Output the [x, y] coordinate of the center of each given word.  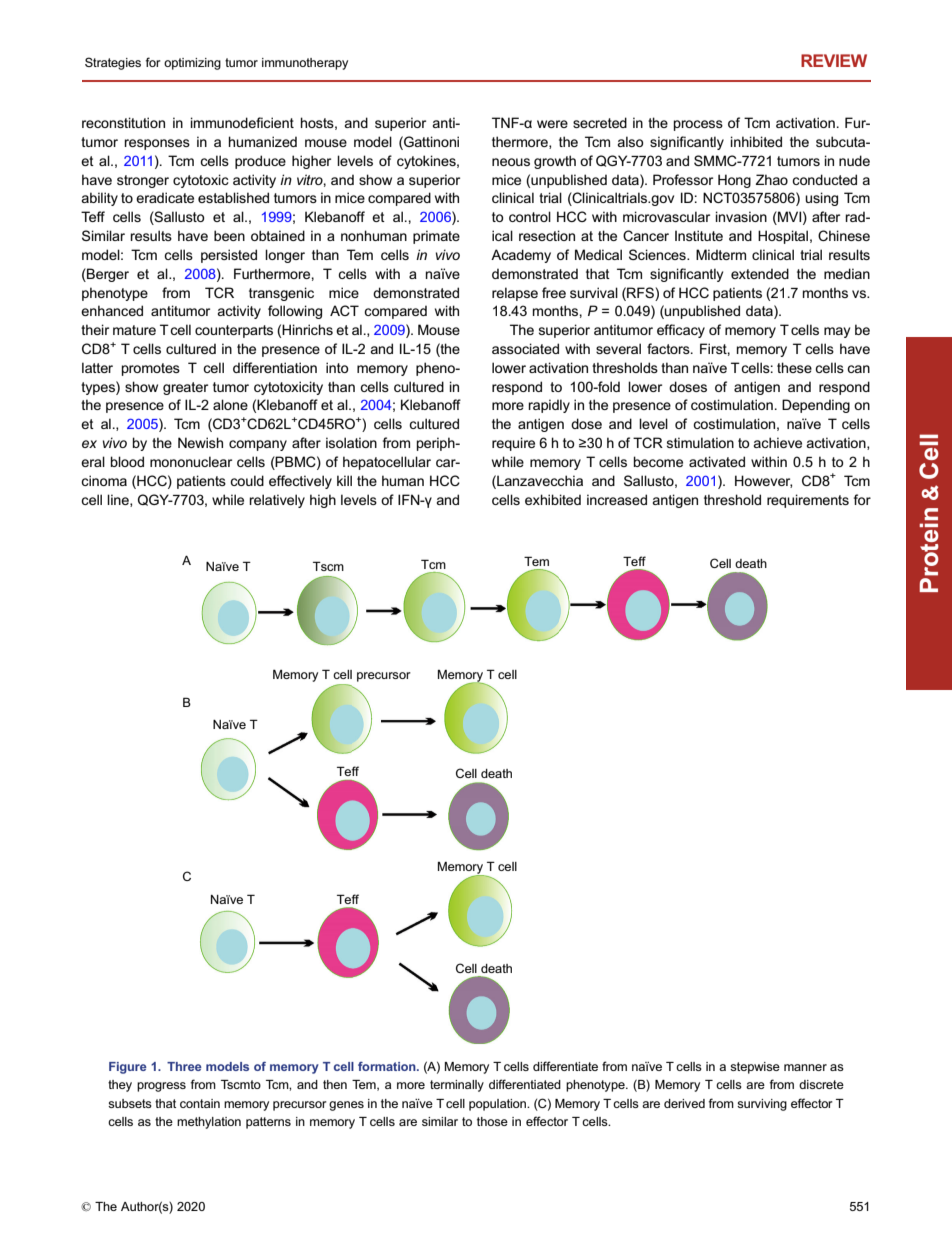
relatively [277, 501]
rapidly [549, 406]
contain [200, 1103]
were [552, 124]
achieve [778, 442]
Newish [200, 442]
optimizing [192, 64]
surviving [762, 1105]
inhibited [756, 141]
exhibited [553, 499]
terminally [457, 1086]
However [763, 481]
